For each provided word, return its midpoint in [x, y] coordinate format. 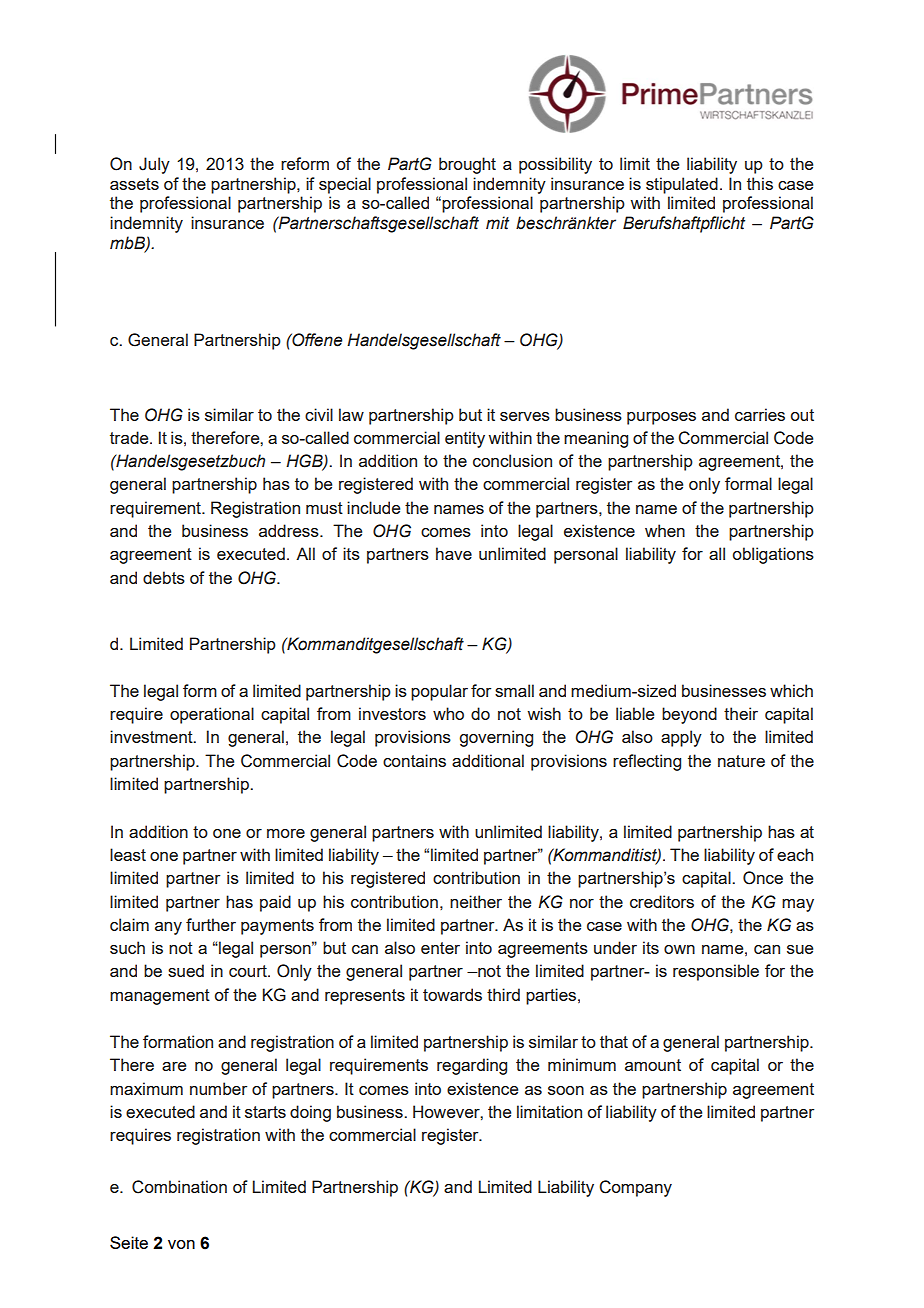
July [154, 165]
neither [476, 901]
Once [763, 878]
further [211, 924]
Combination [179, 1187]
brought [467, 165]
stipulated [682, 185]
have [454, 553]
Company [635, 1188]
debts [164, 577]
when [665, 530]
